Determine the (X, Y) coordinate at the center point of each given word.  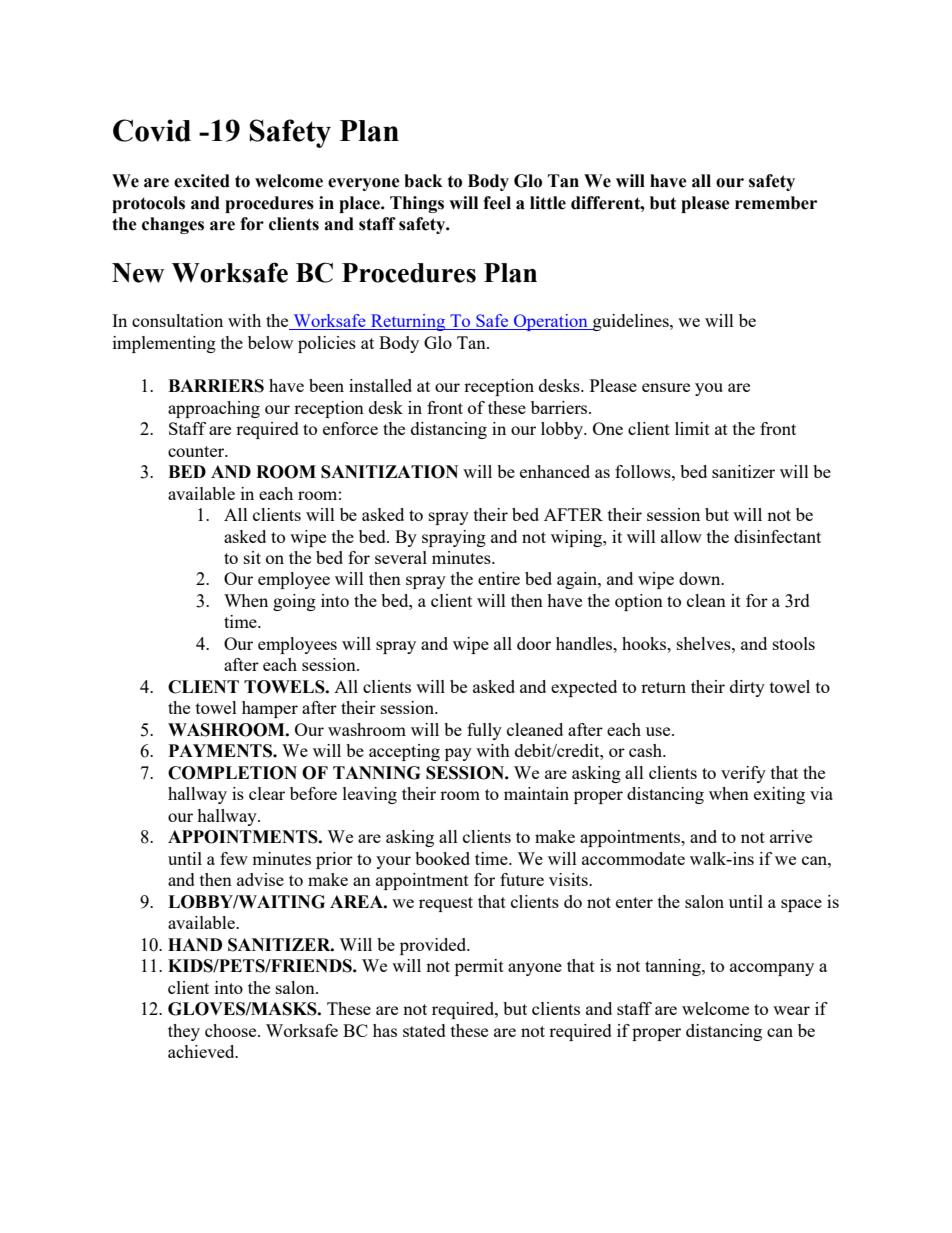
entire (499, 578)
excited (202, 181)
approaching (214, 409)
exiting (779, 795)
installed (380, 385)
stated (424, 1030)
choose (232, 1030)
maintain (536, 793)
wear (791, 1010)
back (423, 181)
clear (267, 793)
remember (776, 203)
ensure (666, 387)
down (701, 578)
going (294, 602)
